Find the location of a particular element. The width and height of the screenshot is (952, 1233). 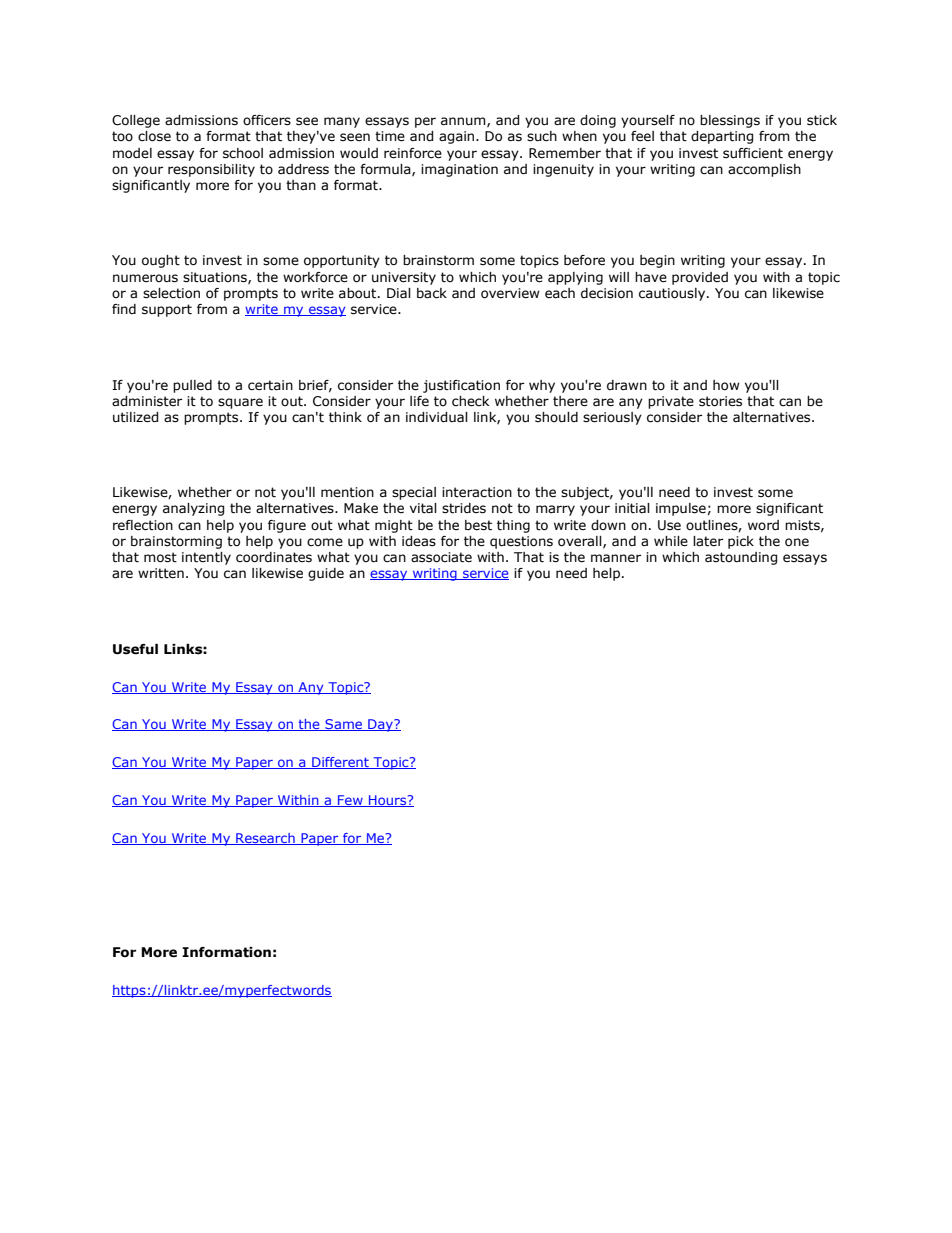

departing is located at coordinates (722, 137).
